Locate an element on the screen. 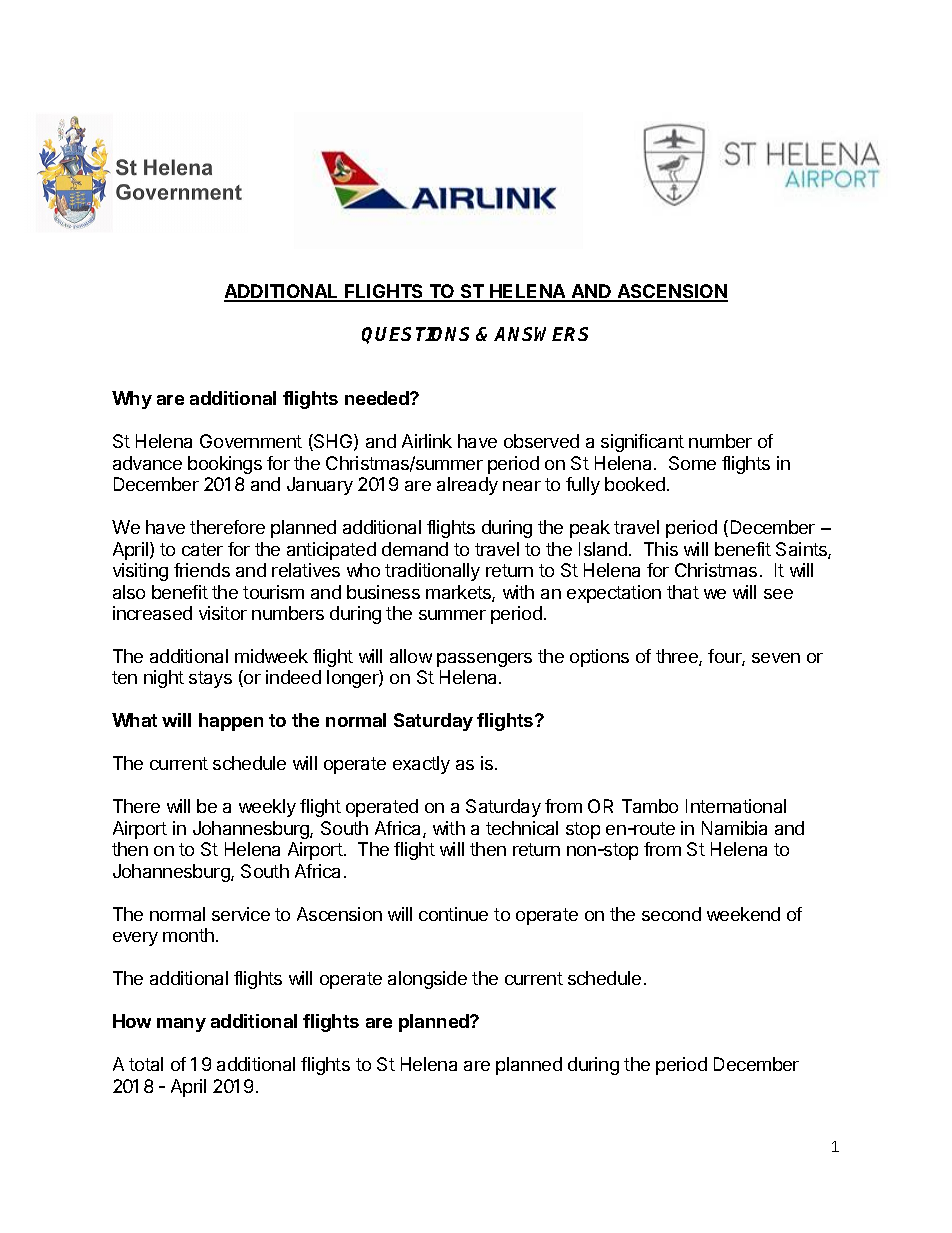  traditionally is located at coordinates (432, 572).
